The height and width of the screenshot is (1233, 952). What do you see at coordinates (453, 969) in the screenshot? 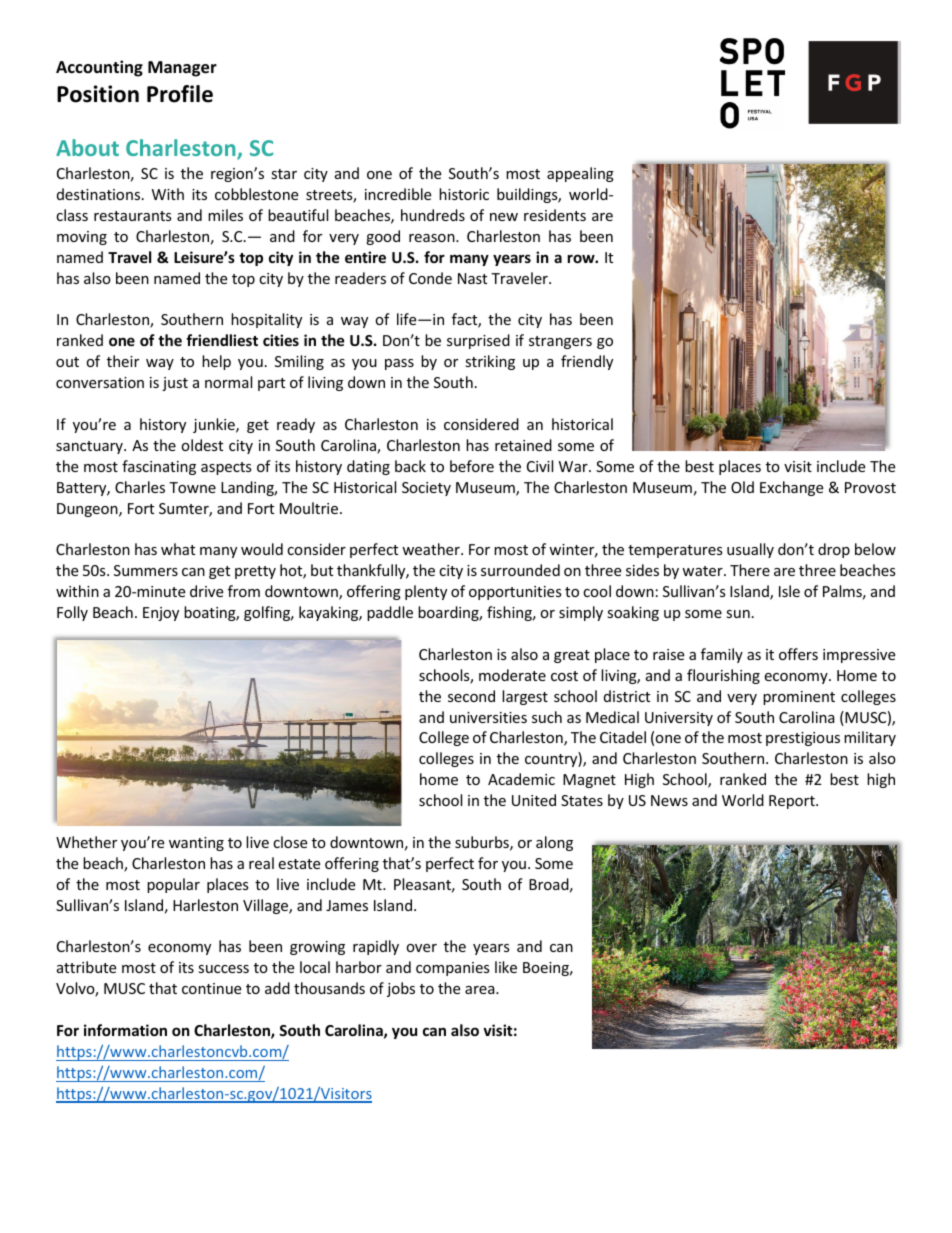
I see `companies` at bounding box center [453, 969].
